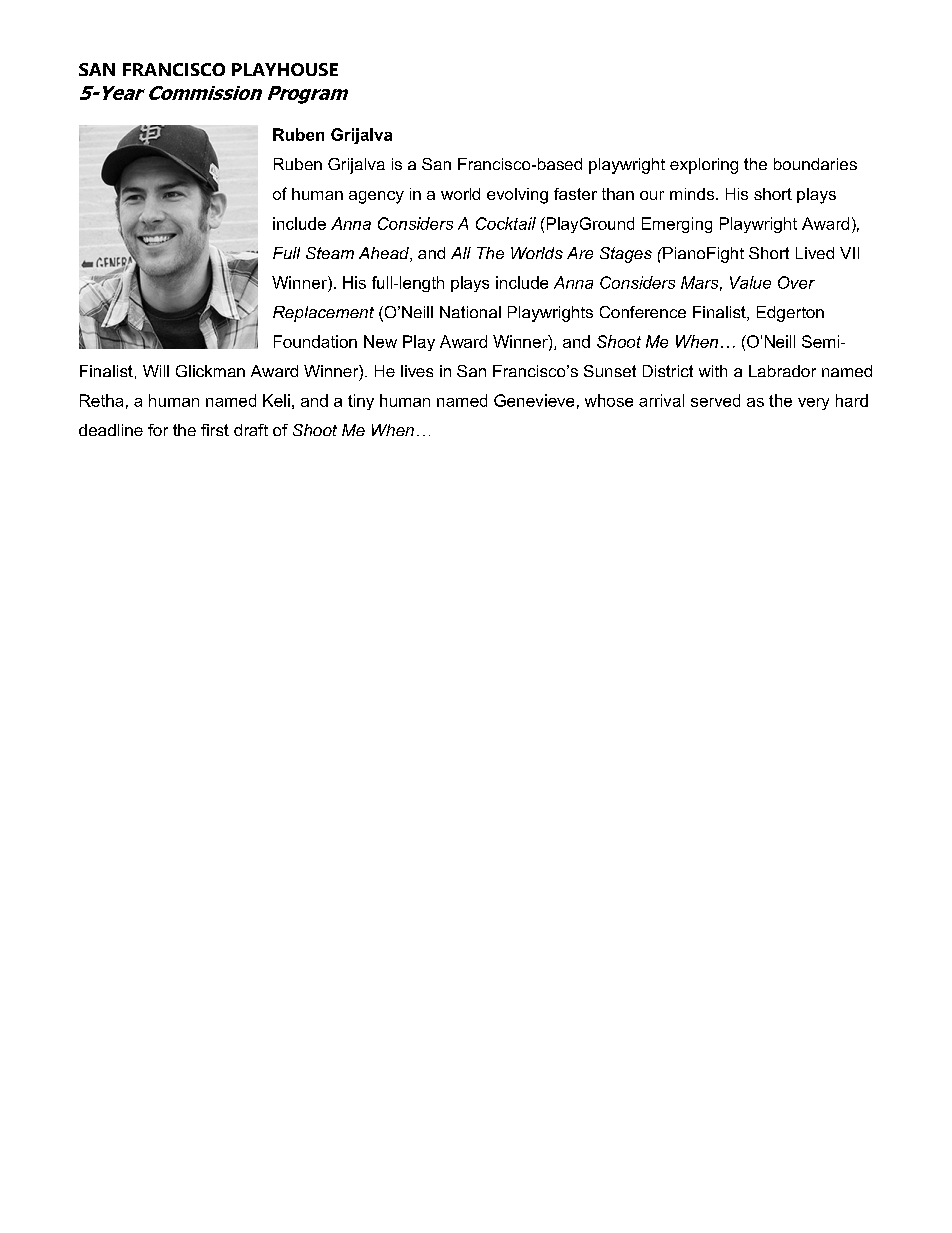  What do you see at coordinates (417, 371) in the screenshot?
I see `lives` at bounding box center [417, 371].
